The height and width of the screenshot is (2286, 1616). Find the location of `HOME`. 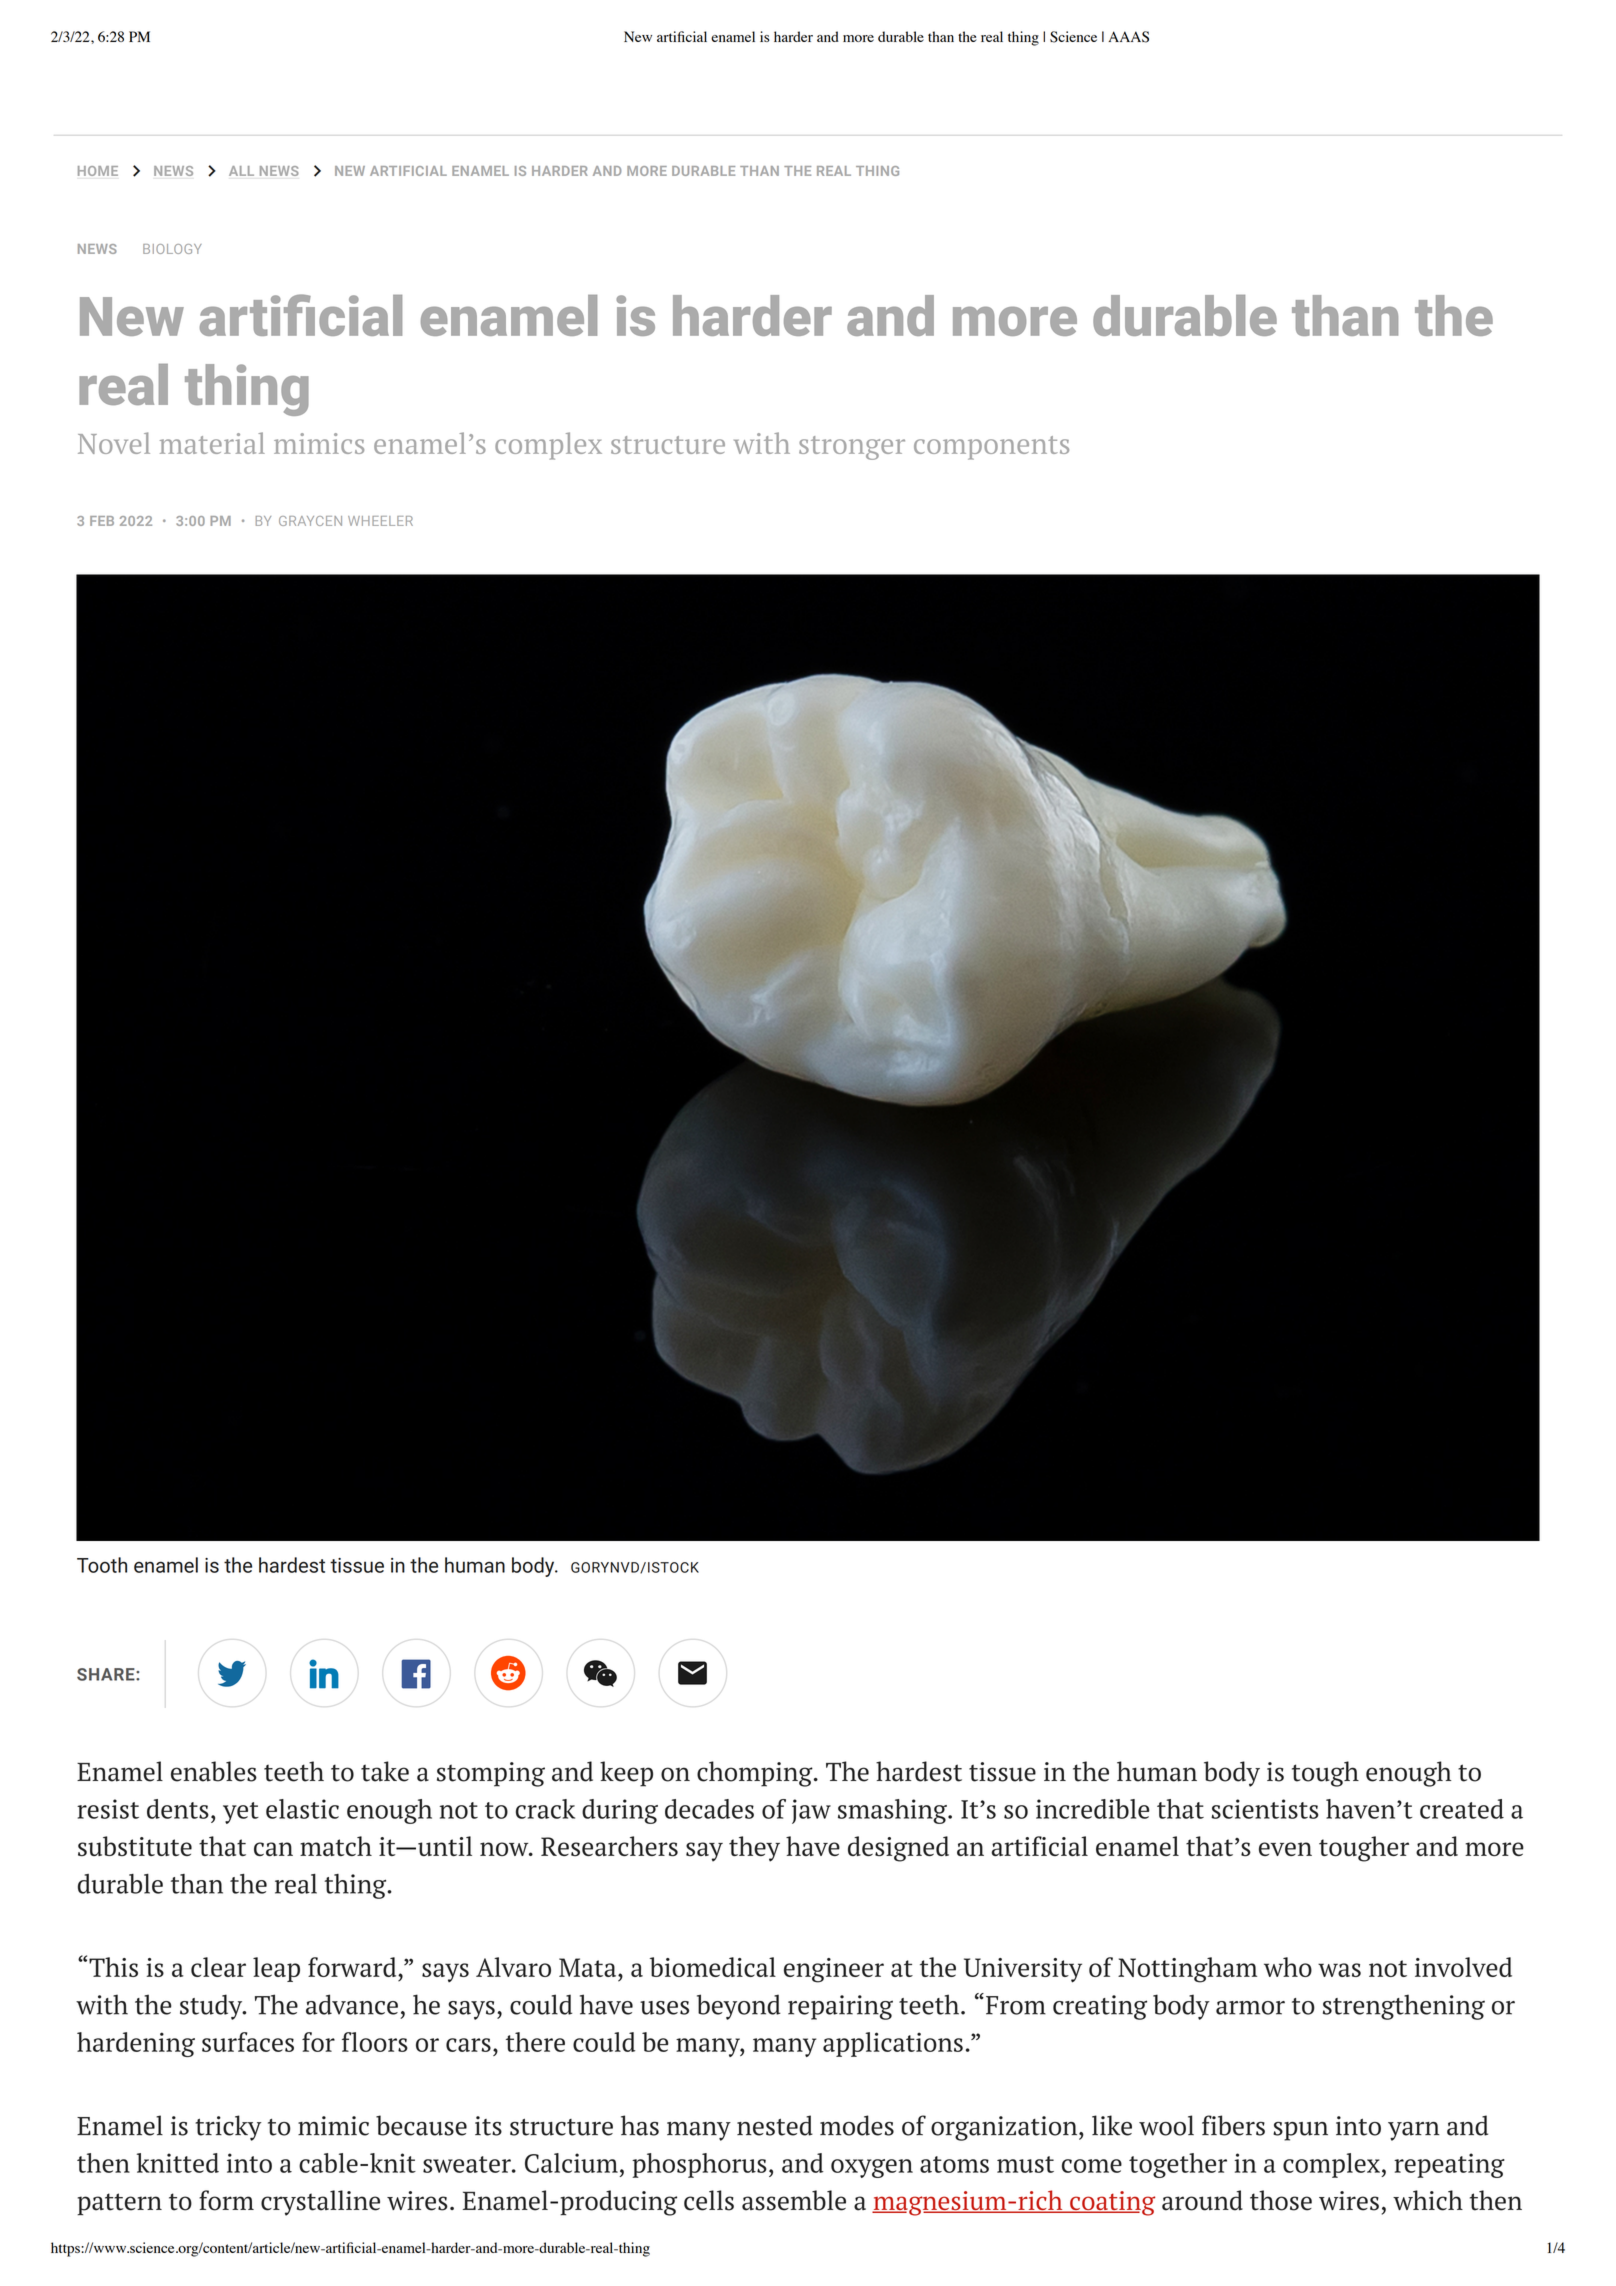

HOME is located at coordinates (98, 171).
